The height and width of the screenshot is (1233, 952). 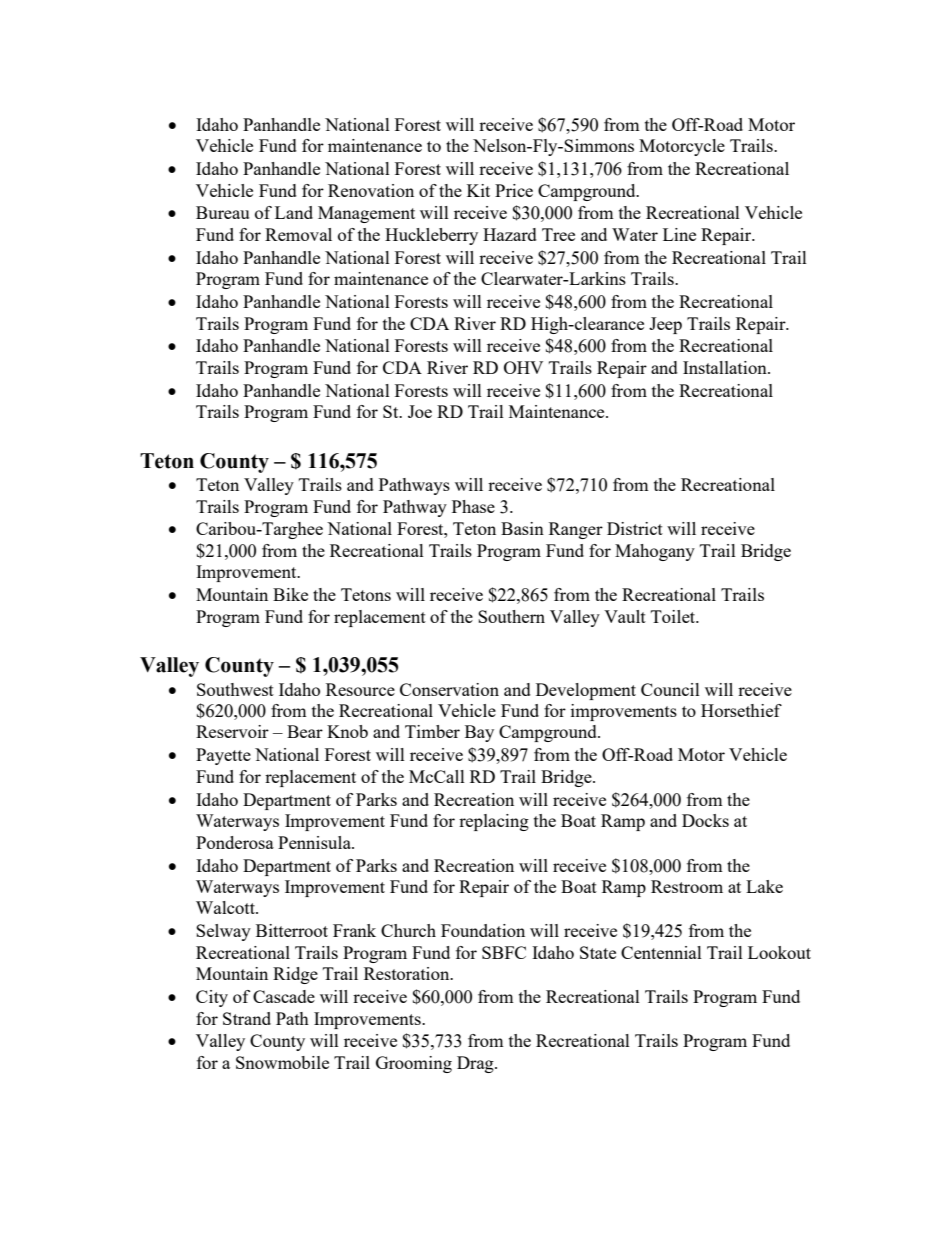 What do you see at coordinates (294, 212) in the screenshot?
I see `Land` at bounding box center [294, 212].
